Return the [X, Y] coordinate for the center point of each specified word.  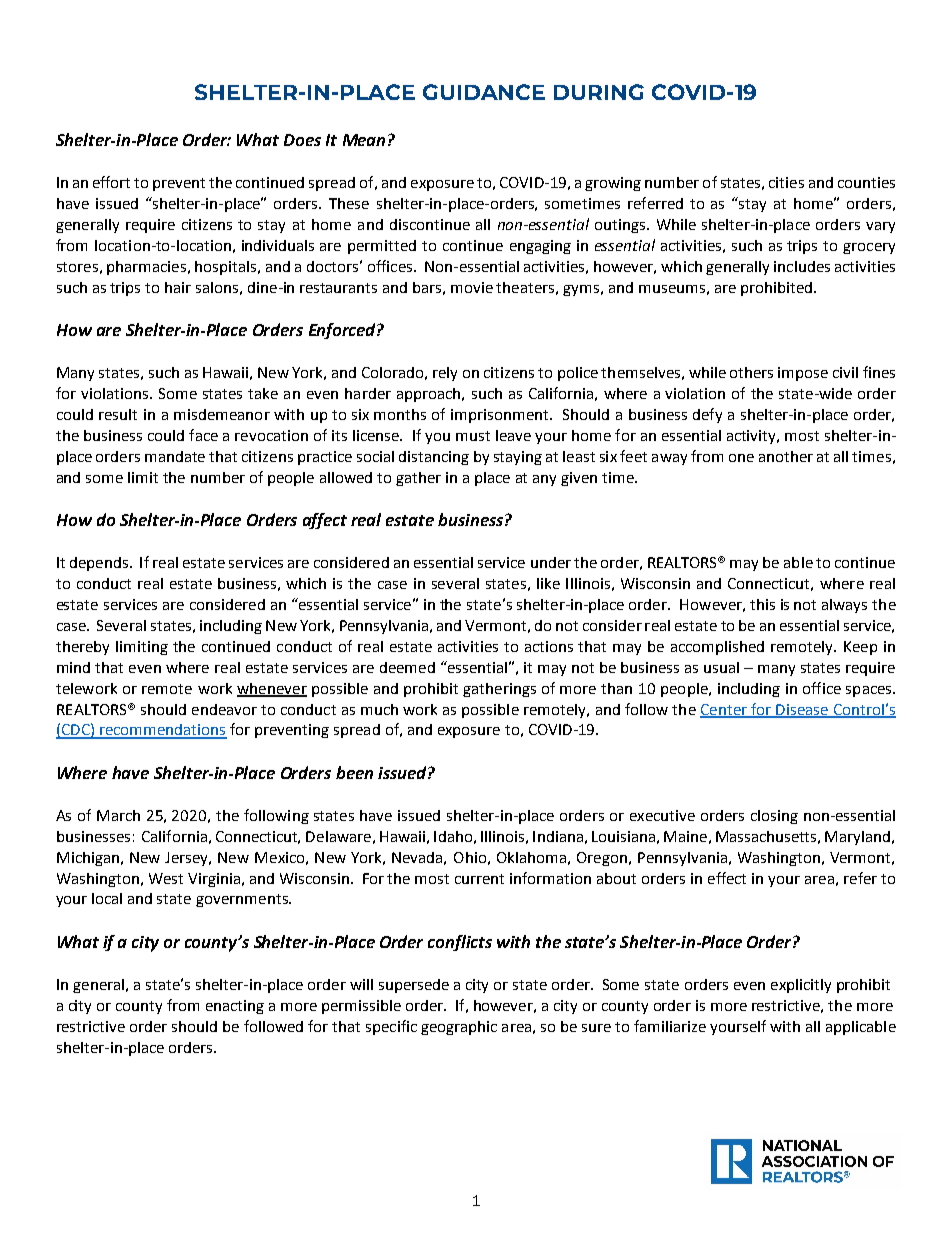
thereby [82, 648]
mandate [175, 456]
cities [786, 182]
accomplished [717, 648]
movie [472, 287]
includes [802, 266]
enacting [235, 1007]
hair [178, 287]
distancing [434, 458]
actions [549, 646]
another [786, 456]
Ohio [470, 857]
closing [774, 817]
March [118, 815]
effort [111, 182]
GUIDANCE [484, 92]
